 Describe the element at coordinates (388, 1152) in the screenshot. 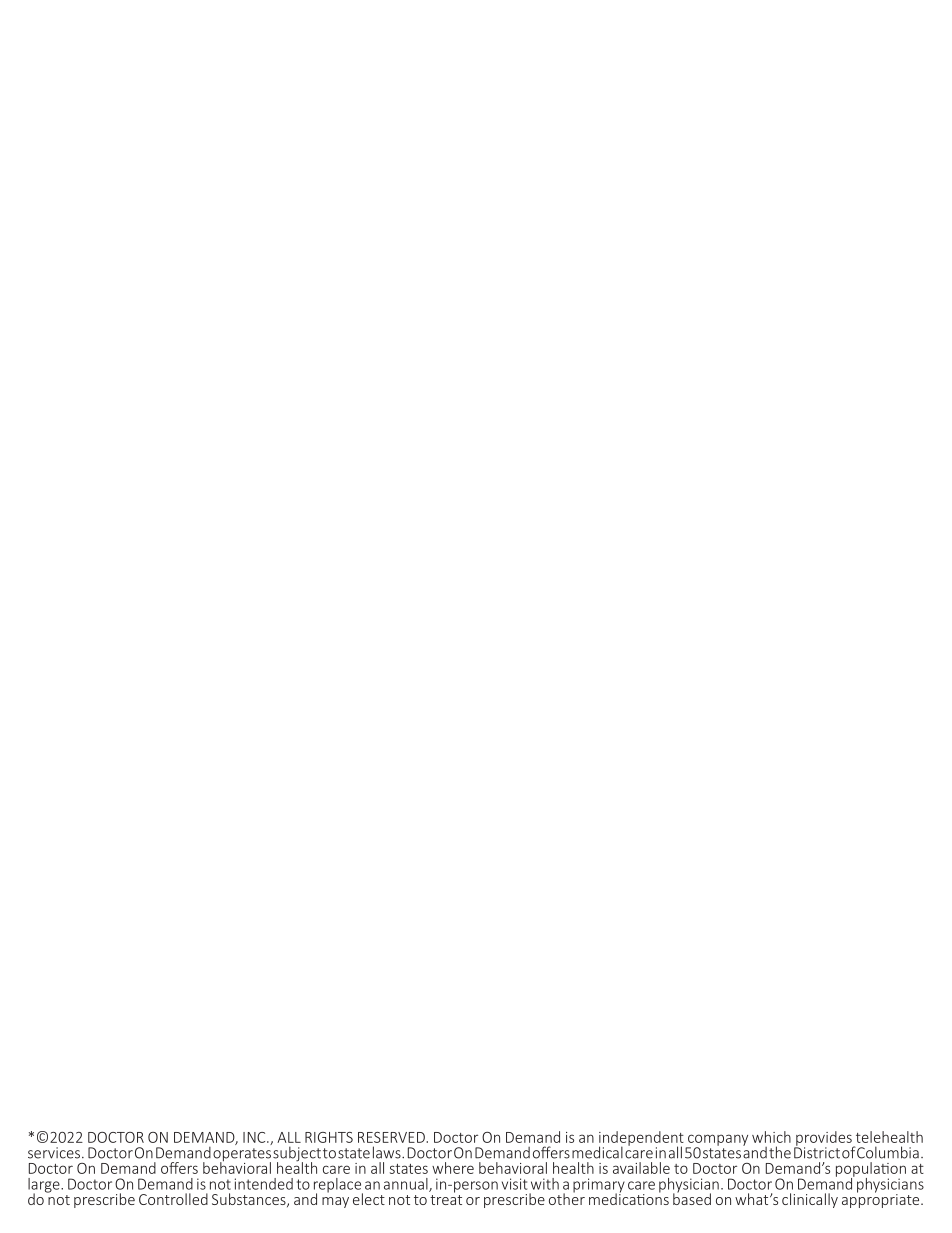

I see `laws` at that location.
